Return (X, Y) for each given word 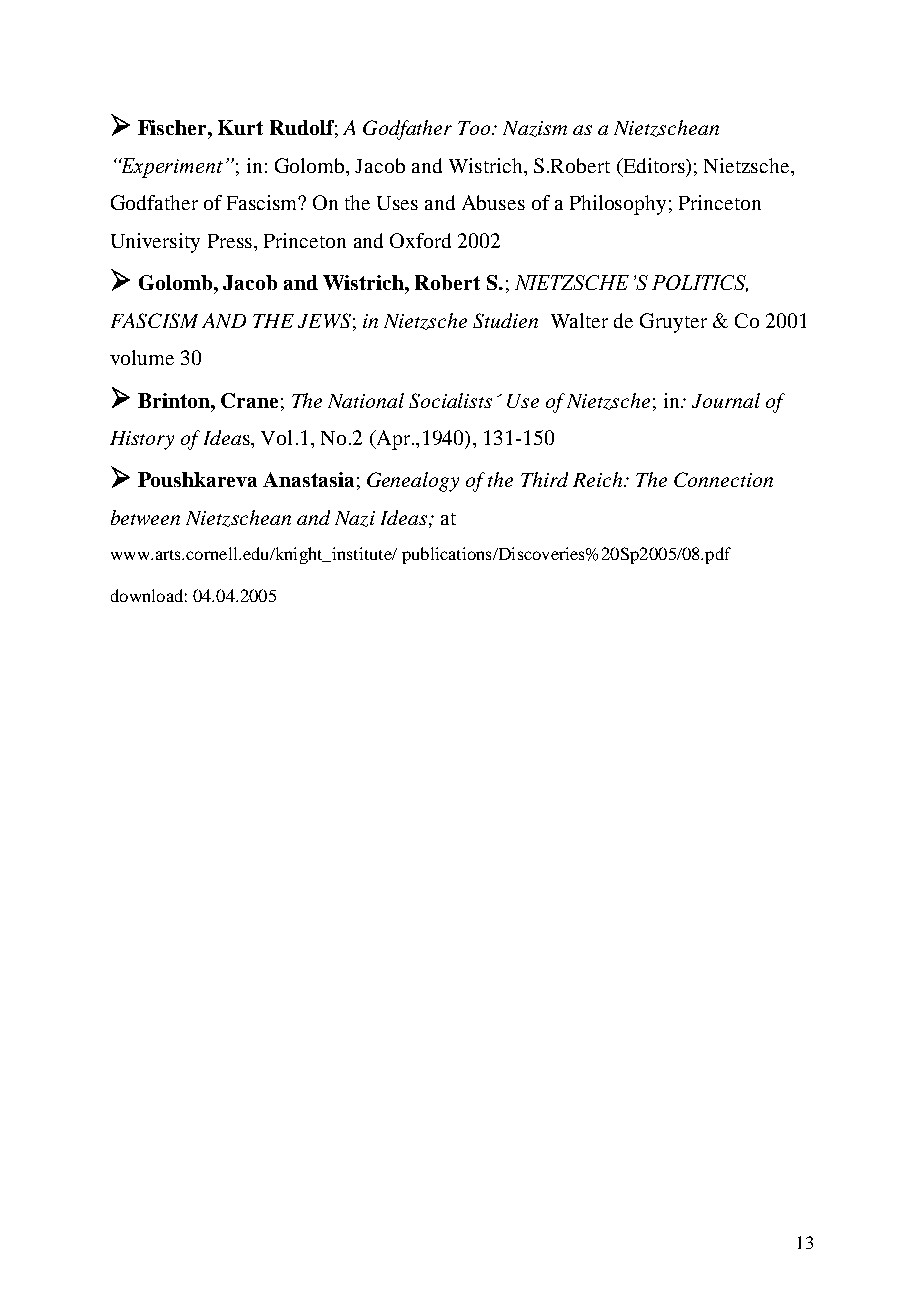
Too (475, 128)
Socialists (450, 400)
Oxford (420, 240)
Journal (726, 400)
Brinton (175, 400)
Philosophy (618, 205)
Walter (579, 320)
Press (230, 241)
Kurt (240, 127)
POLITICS (700, 283)
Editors (654, 167)
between (145, 517)
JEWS (324, 320)
